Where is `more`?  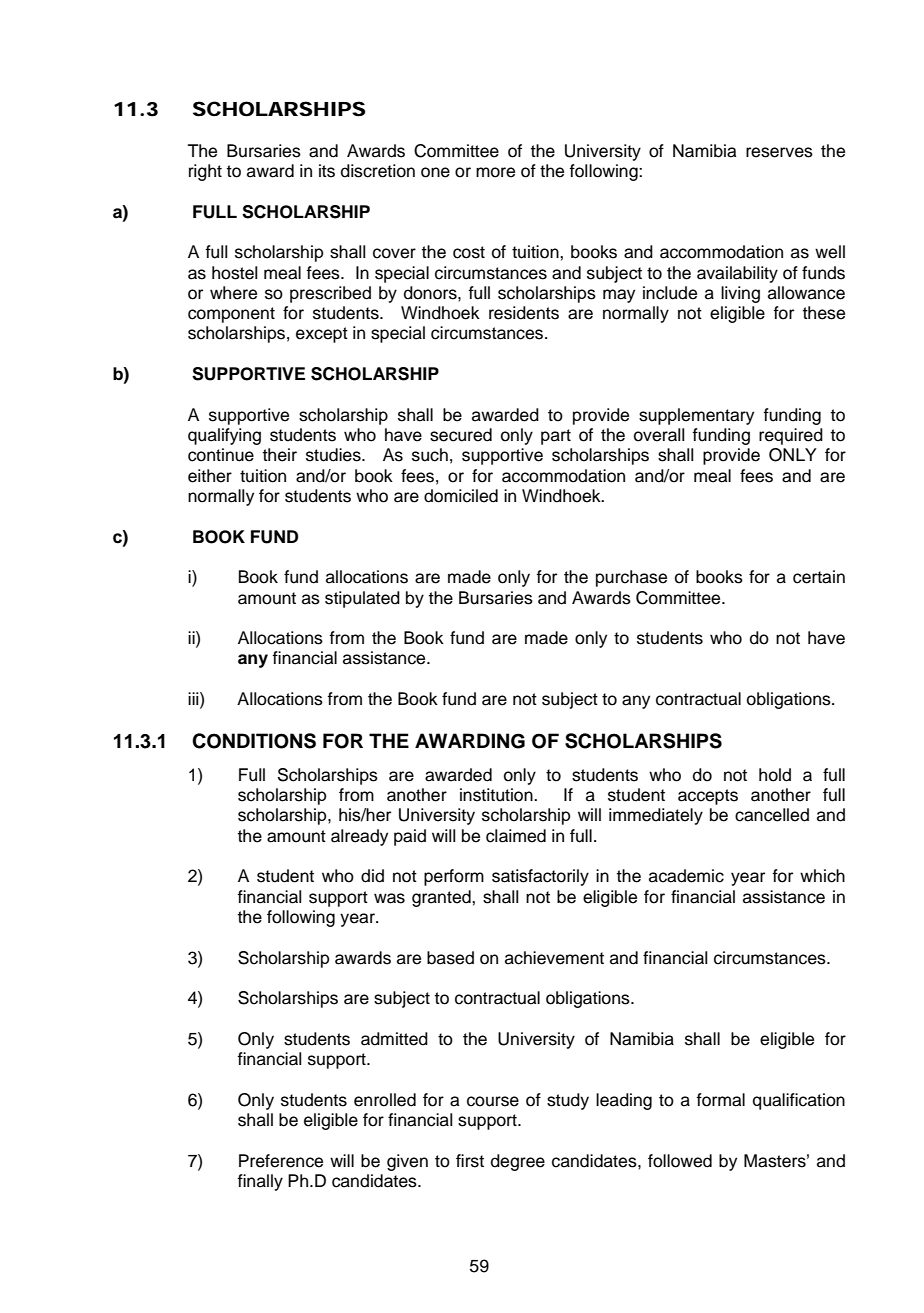
more is located at coordinates (495, 172).
